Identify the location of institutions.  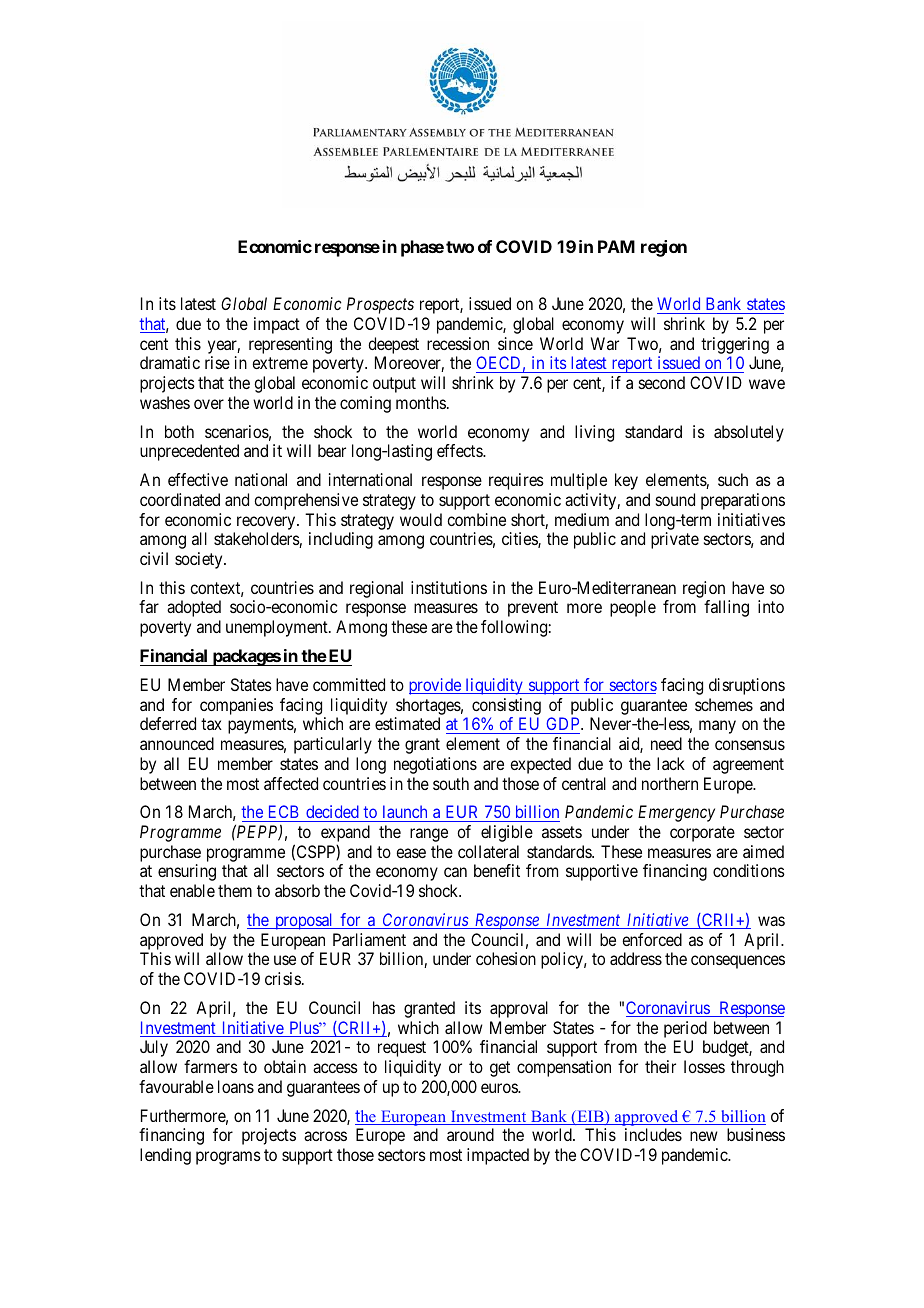
(449, 587).
